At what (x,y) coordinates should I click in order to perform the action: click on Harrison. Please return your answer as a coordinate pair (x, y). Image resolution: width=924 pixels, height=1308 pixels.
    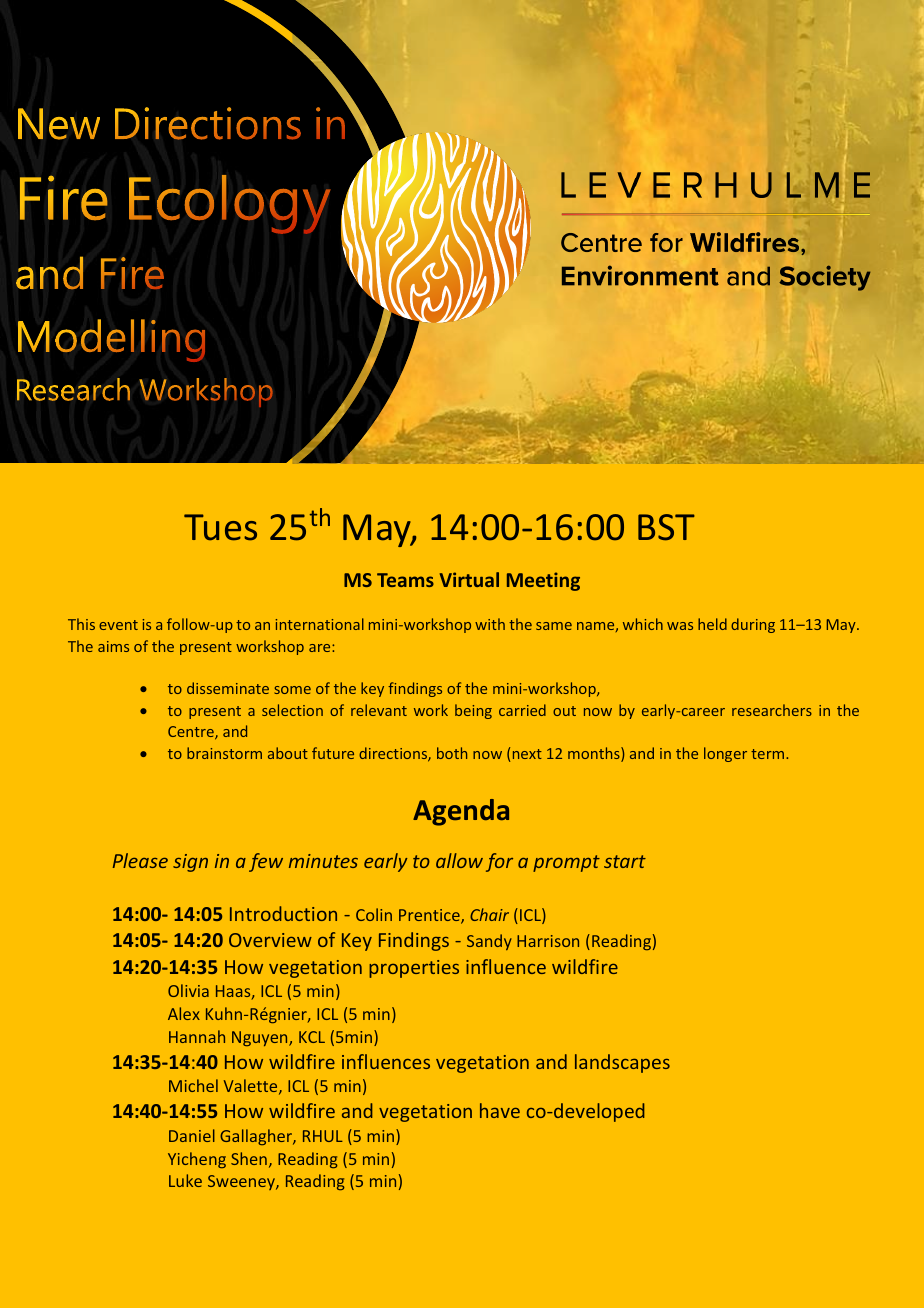
    Looking at the image, I should click on (548, 941).
